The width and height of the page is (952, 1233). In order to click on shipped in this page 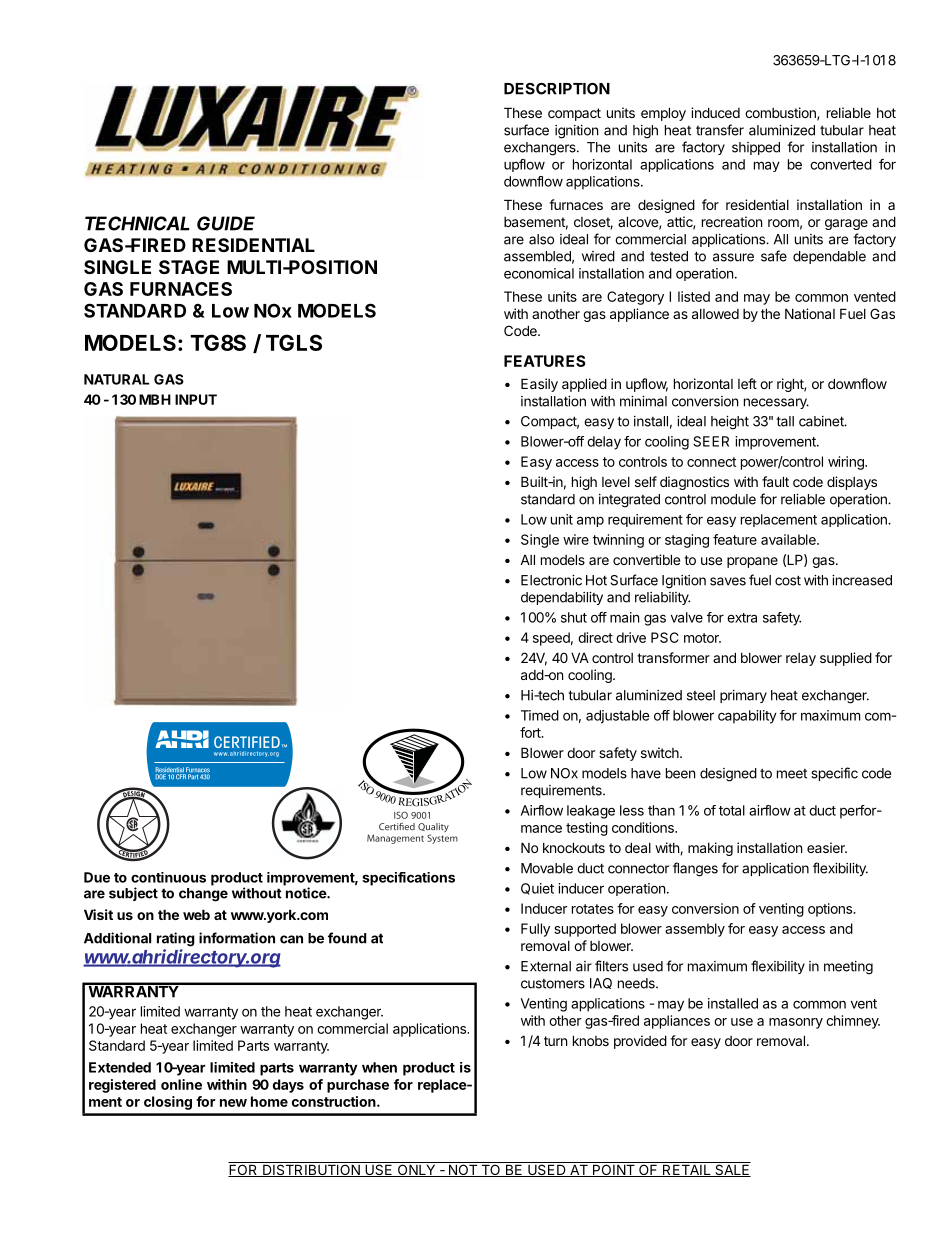, I will do `click(756, 148)`.
